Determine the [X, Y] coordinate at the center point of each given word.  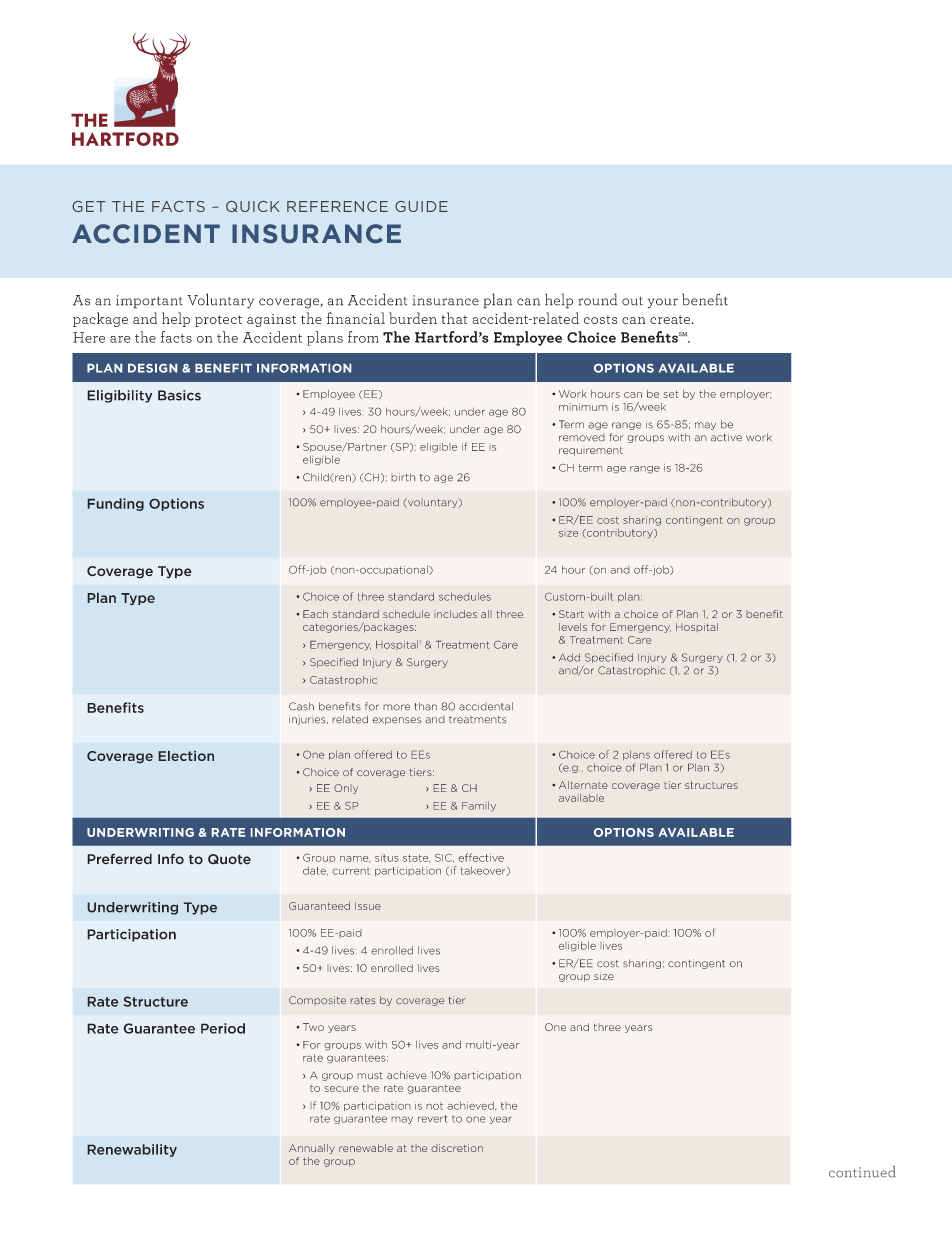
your [663, 303]
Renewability [132, 1150]
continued [862, 1172]
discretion [457, 1148]
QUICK [253, 206]
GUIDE [421, 206]
